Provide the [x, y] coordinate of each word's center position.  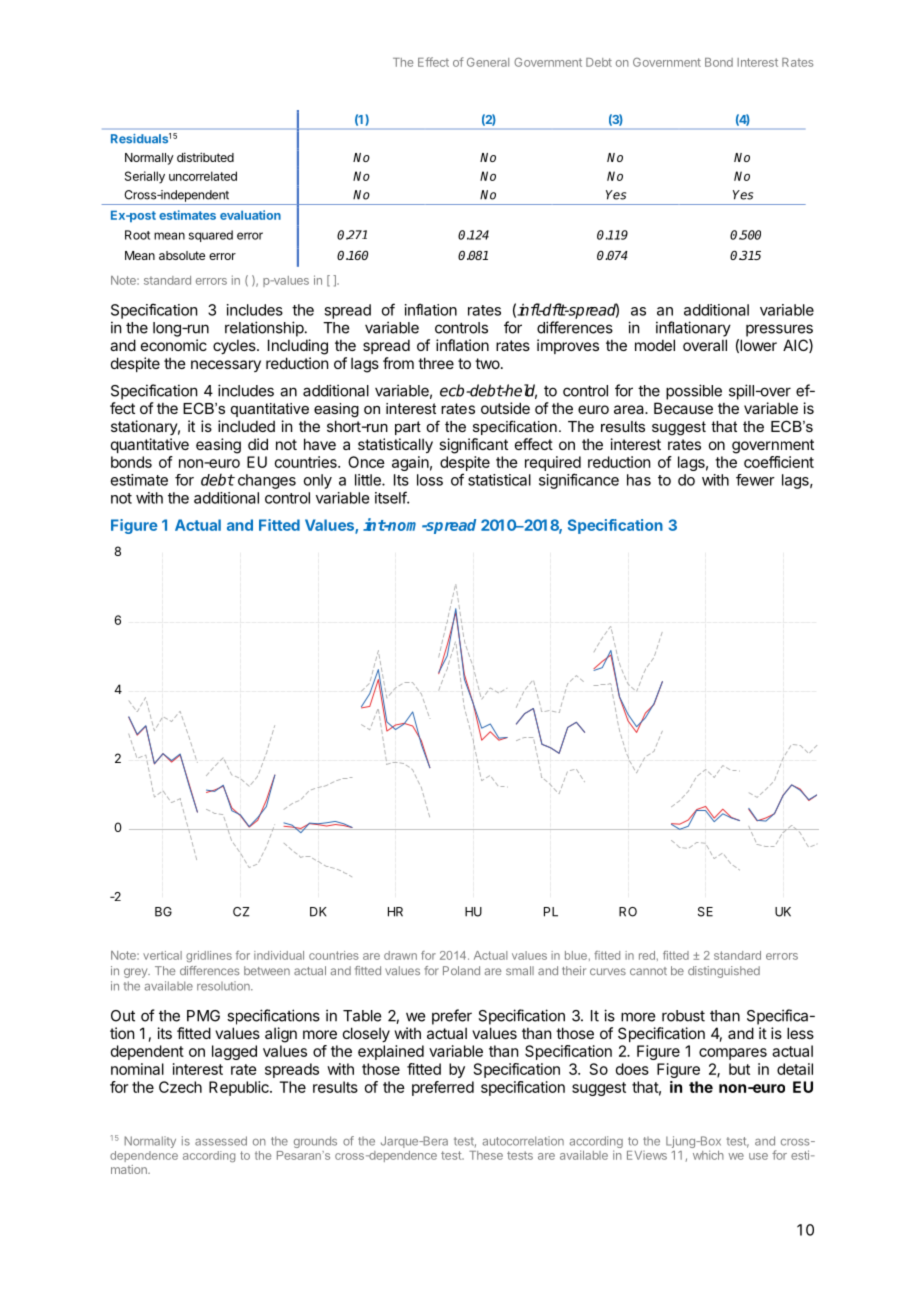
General [488, 62]
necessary [226, 366]
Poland [461, 970]
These [486, 1155]
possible [694, 392]
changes [267, 481]
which [708, 1155]
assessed [221, 1141]
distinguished [724, 972]
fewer [755, 480]
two [488, 363]
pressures [779, 330]
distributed [205, 157]
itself [391, 497]
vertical [162, 955]
